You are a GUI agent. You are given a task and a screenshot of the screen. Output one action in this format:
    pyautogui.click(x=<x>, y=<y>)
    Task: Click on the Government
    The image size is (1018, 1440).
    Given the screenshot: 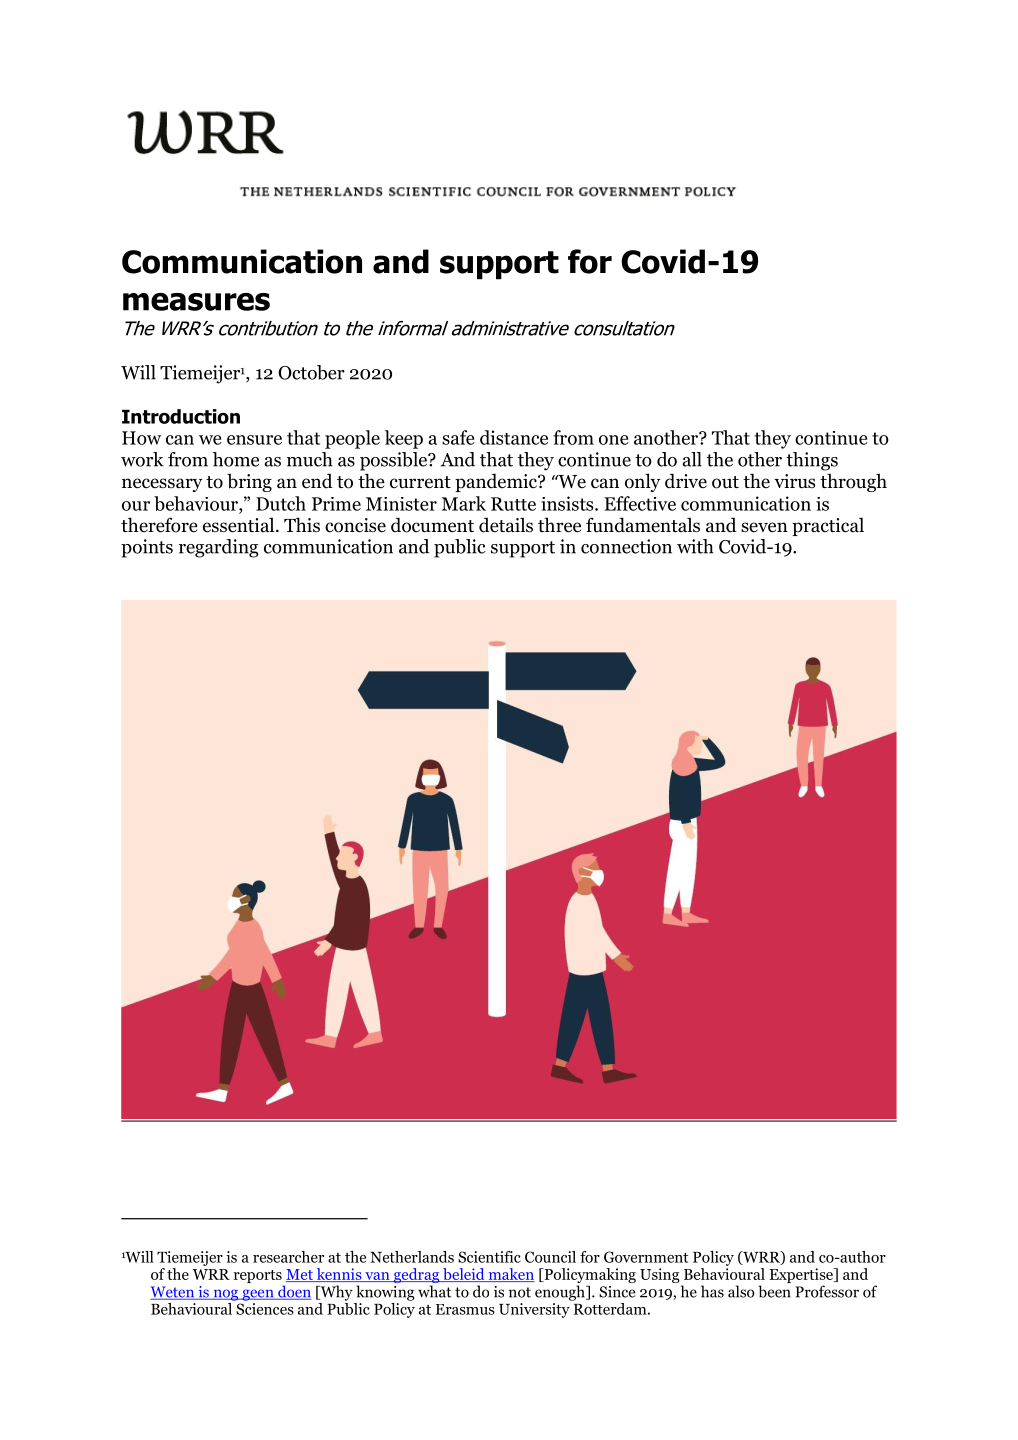 What is the action you would take?
    pyautogui.click(x=646, y=1257)
